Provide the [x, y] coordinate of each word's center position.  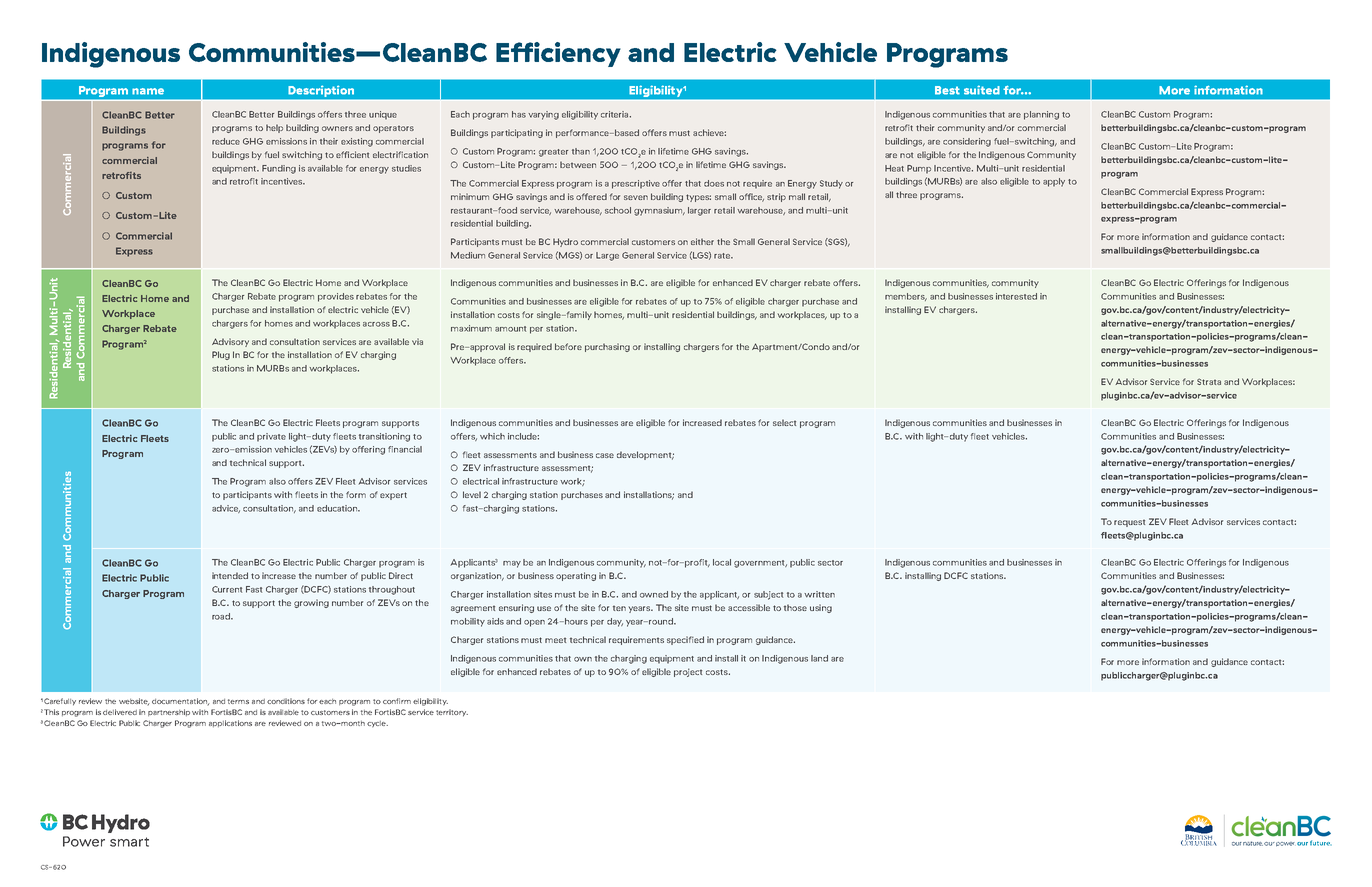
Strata [1209, 381]
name [148, 91]
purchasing [607, 347]
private [271, 437]
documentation [181, 702]
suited [982, 90]
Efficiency [558, 54]
